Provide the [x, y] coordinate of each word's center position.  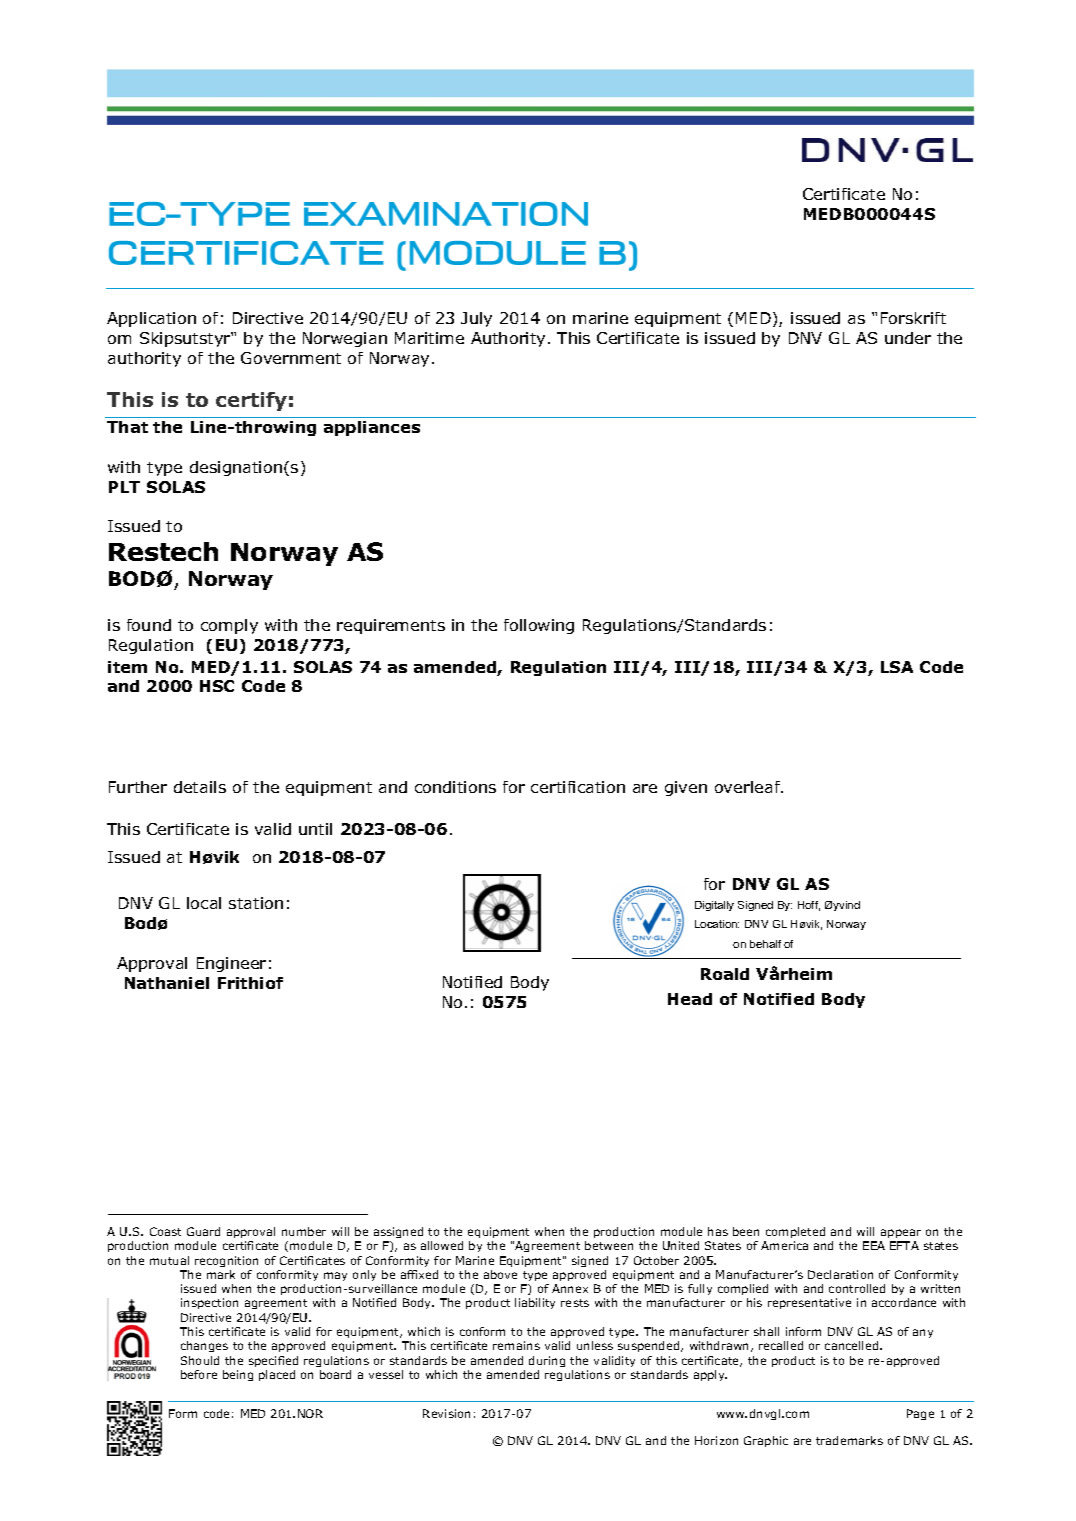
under [908, 338]
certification [578, 787]
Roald [725, 974]
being [238, 1375]
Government [291, 358]
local [204, 903]
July [476, 319]
